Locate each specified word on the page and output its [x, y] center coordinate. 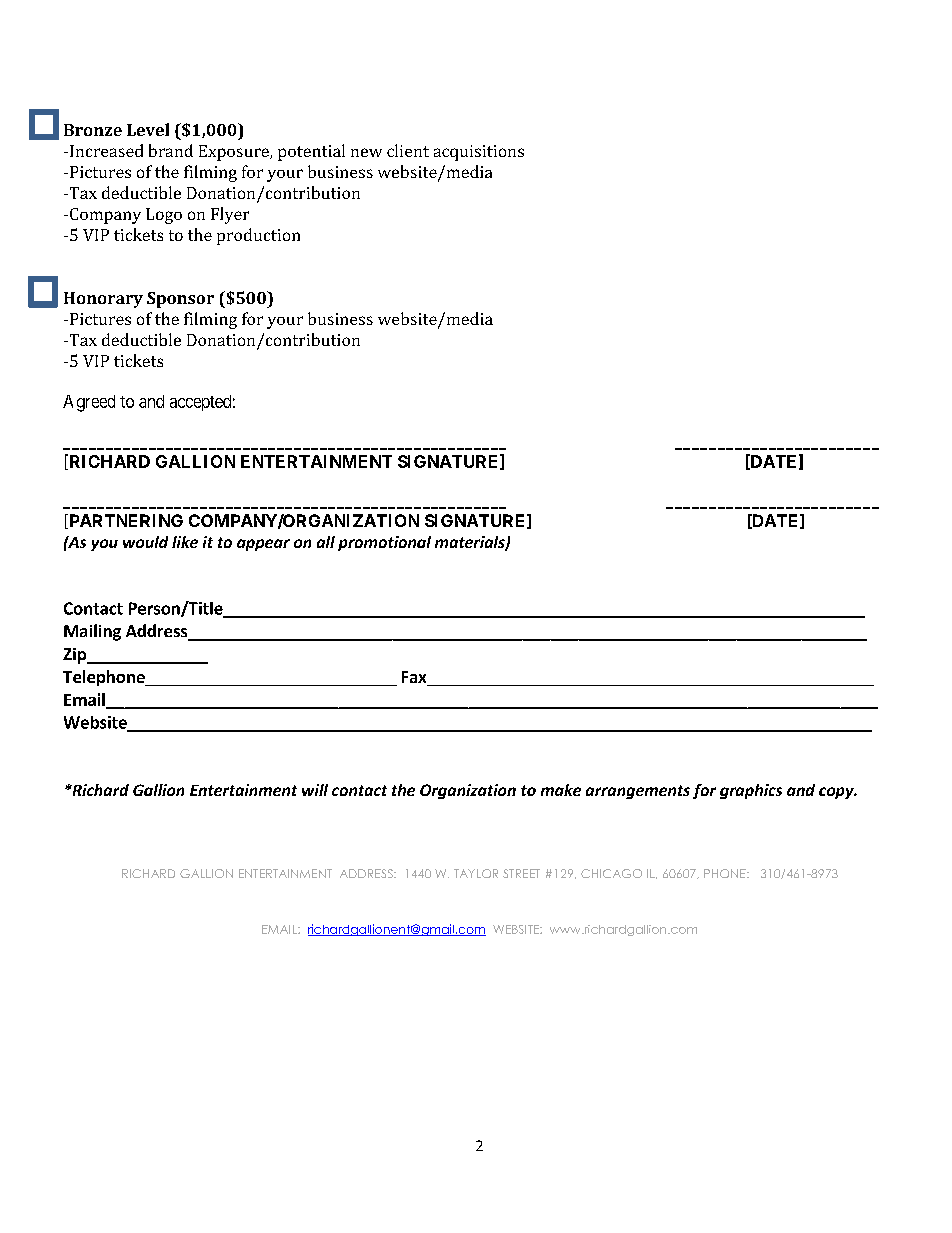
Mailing [92, 632]
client [408, 150]
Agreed [89, 403]
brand [171, 150]
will [315, 790]
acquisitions [479, 153]
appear [263, 545]
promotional [384, 543]
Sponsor [180, 300]
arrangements [638, 792]
